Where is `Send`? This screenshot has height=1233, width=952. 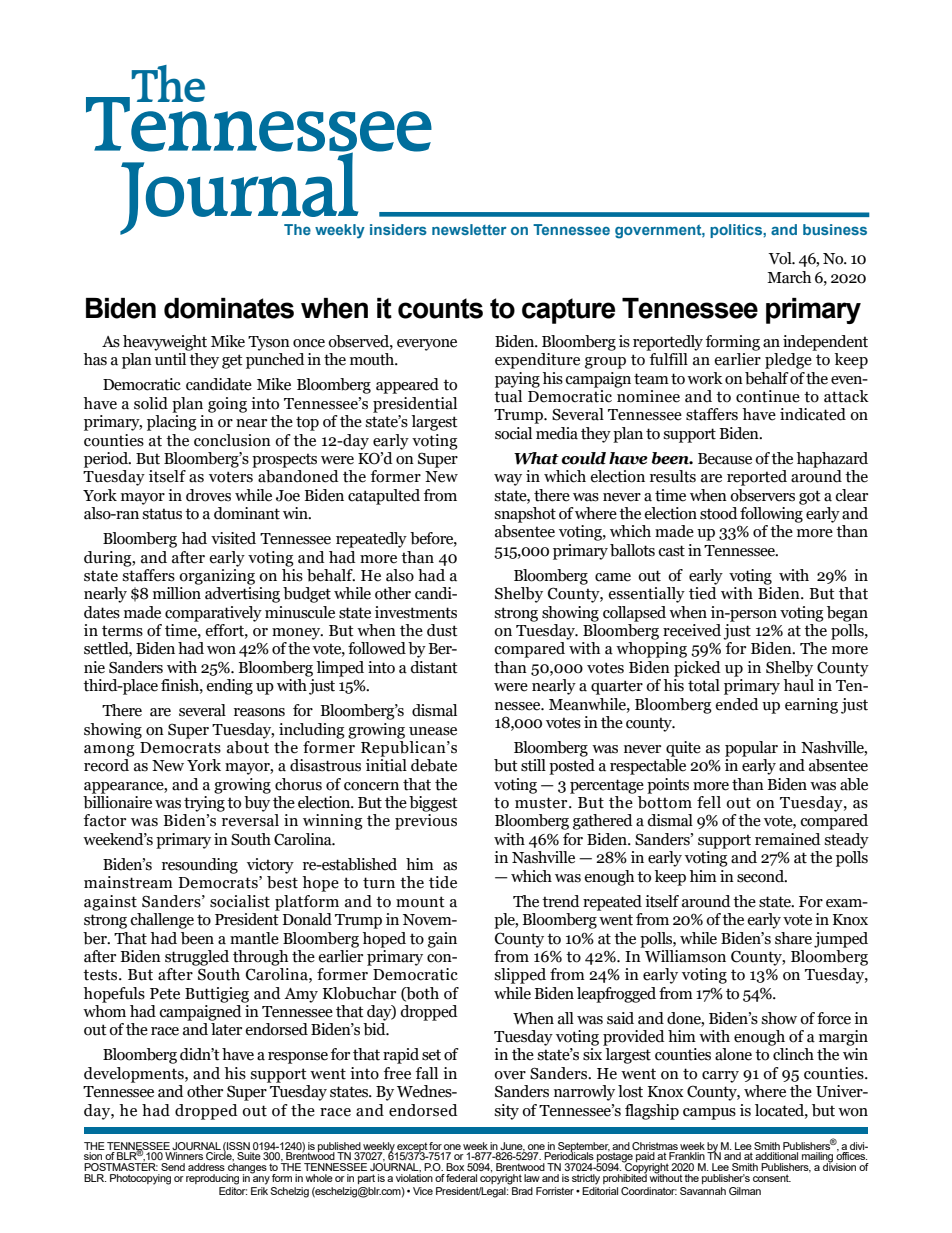 Send is located at coordinates (173, 1167).
